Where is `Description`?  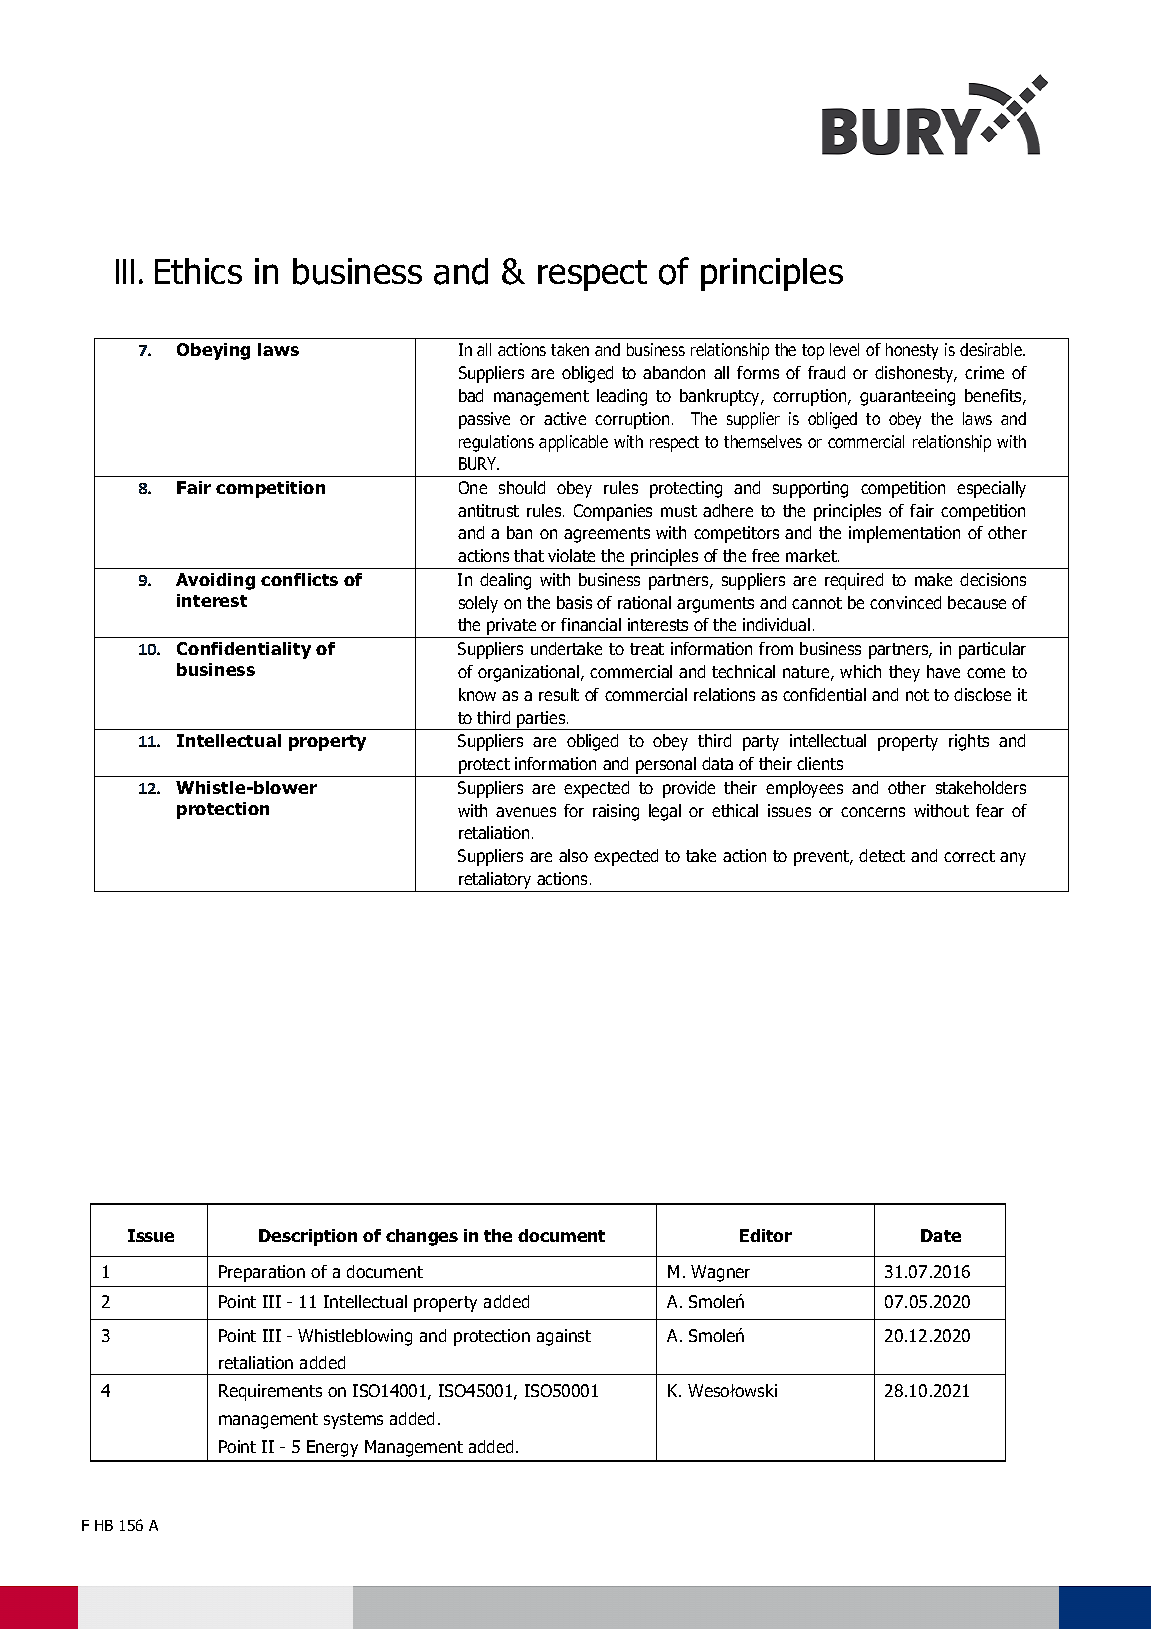
Description is located at coordinates (308, 1237).
